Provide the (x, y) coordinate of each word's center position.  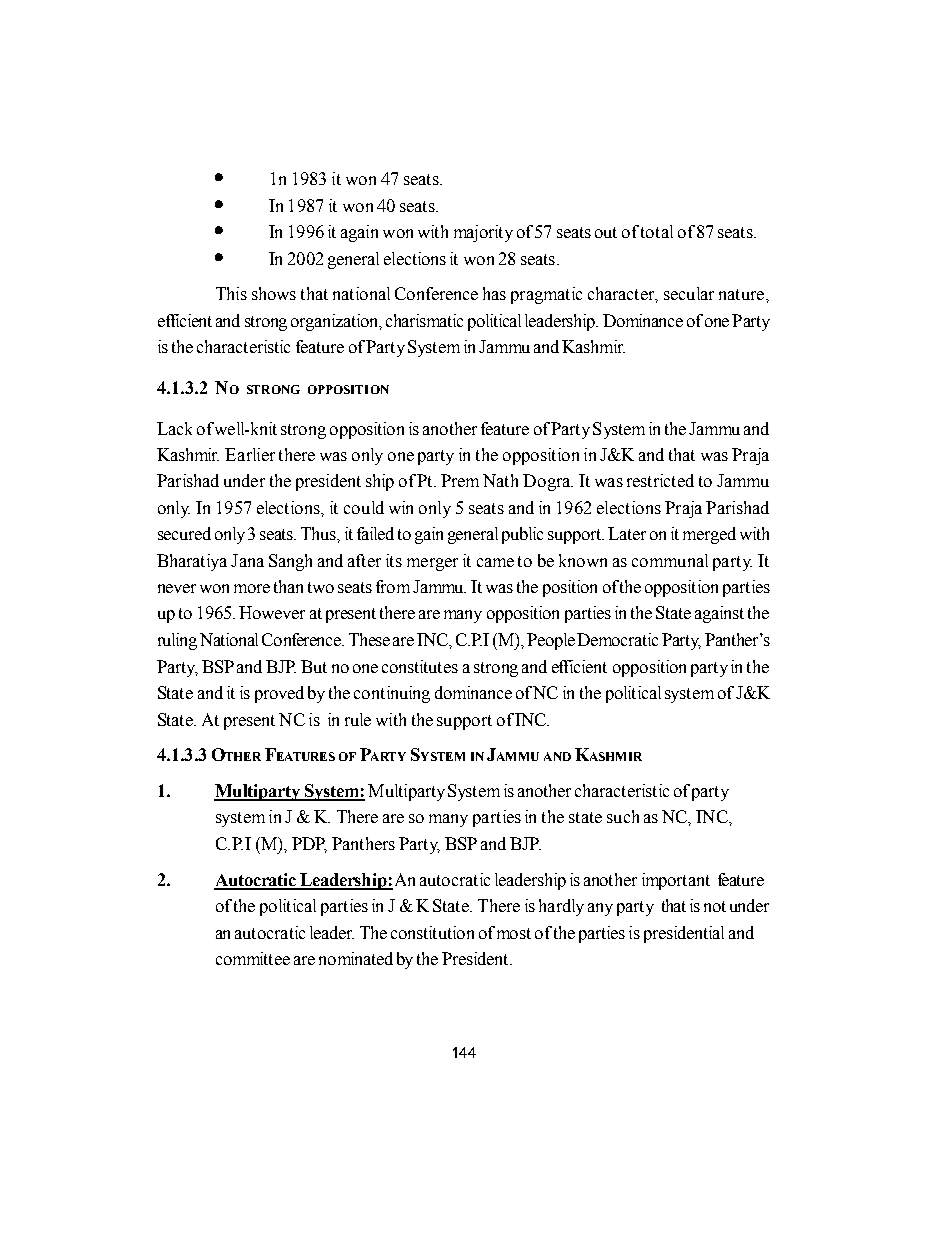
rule (358, 719)
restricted (660, 480)
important (676, 881)
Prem (460, 480)
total (657, 231)
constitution (432, 932)
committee (253, 958)
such (623, 816)
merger (432, 564)
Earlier (250, 454)
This (231, 293)
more (252, 588)
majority (483, 233)
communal (670, 560)
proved (279, 694)
